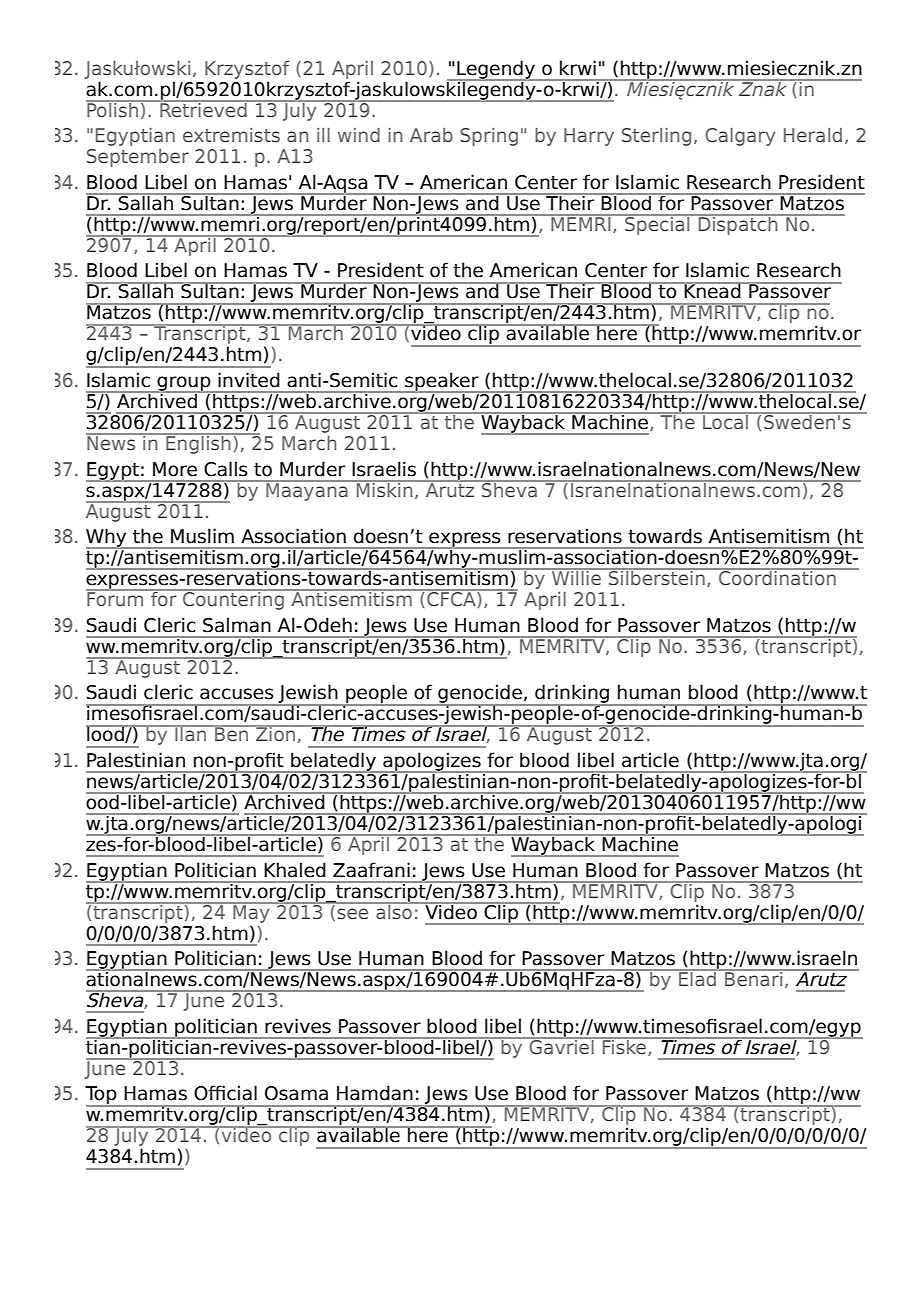  Describe the element at coordinates (740, 137) in the document. I see `Calgary` at that location.
